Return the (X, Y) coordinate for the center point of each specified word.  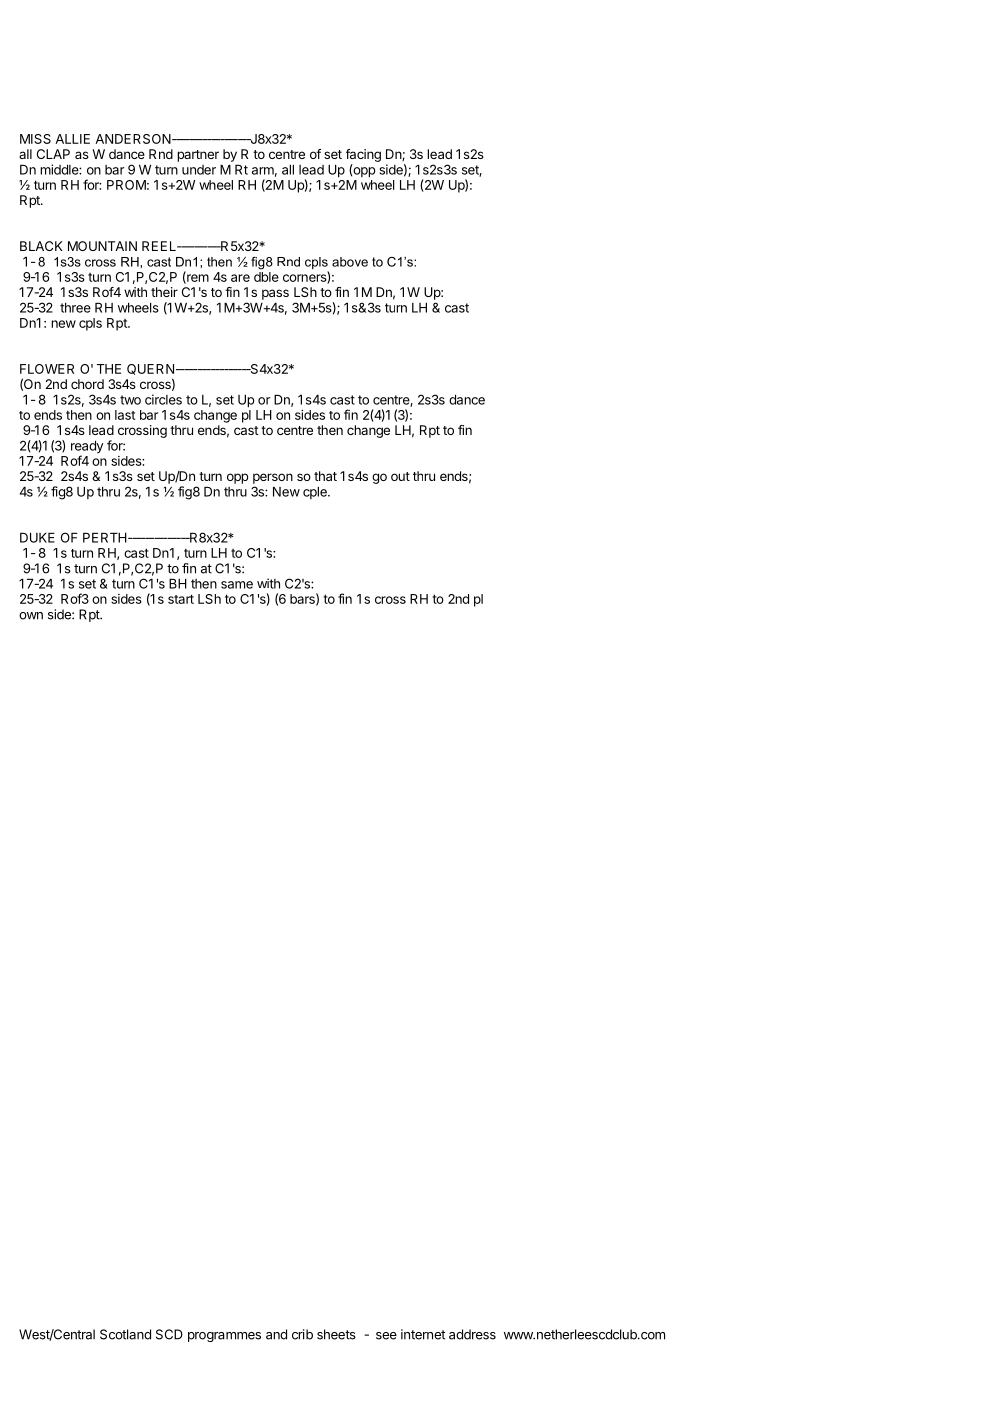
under (199, 170)
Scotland (125, 1334)
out (400, 476)
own (31, 616)
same (237, 585)
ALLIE (72, 139)
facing (363, 155)
